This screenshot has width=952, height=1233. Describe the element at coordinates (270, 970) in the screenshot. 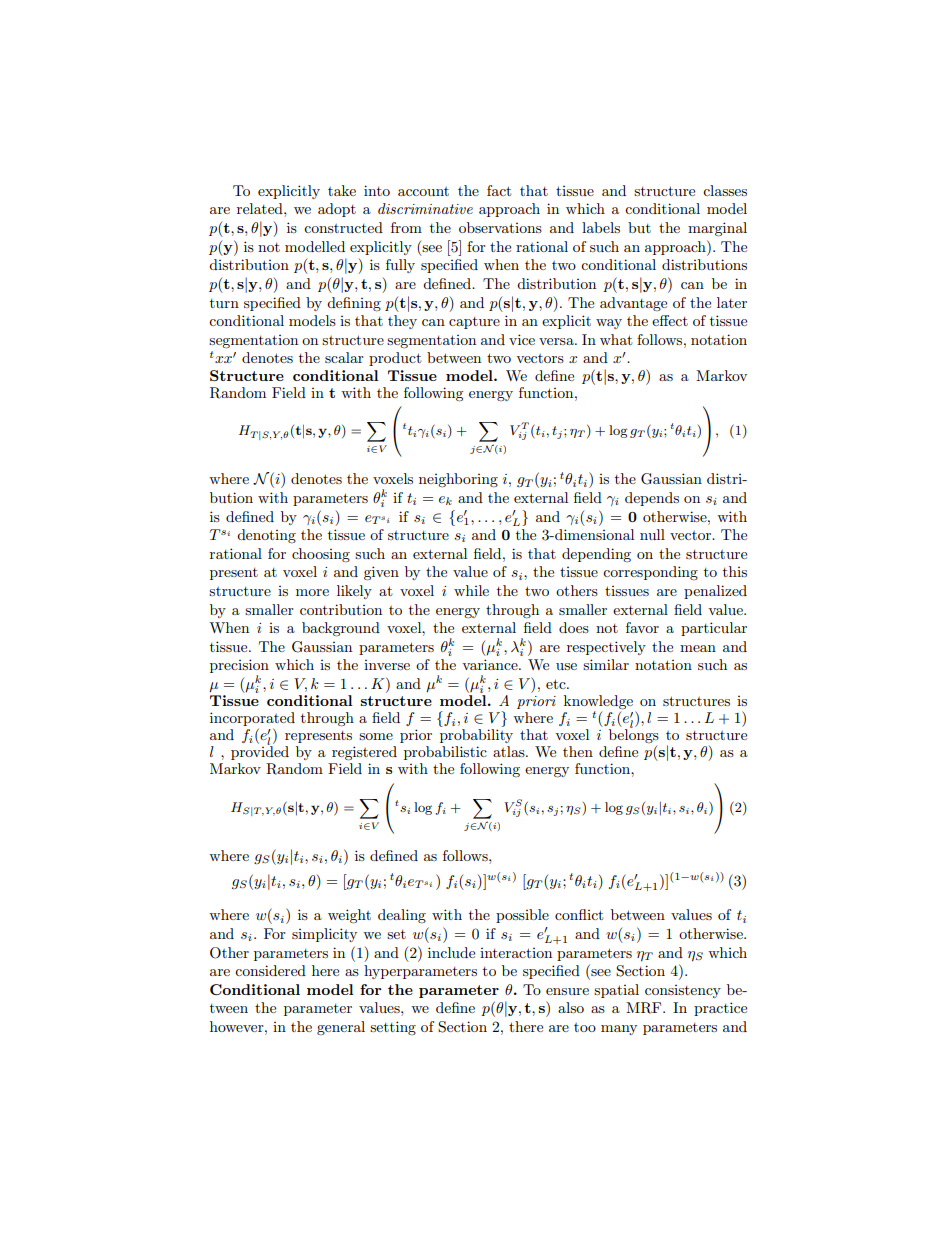

I see `considered` at that location.
